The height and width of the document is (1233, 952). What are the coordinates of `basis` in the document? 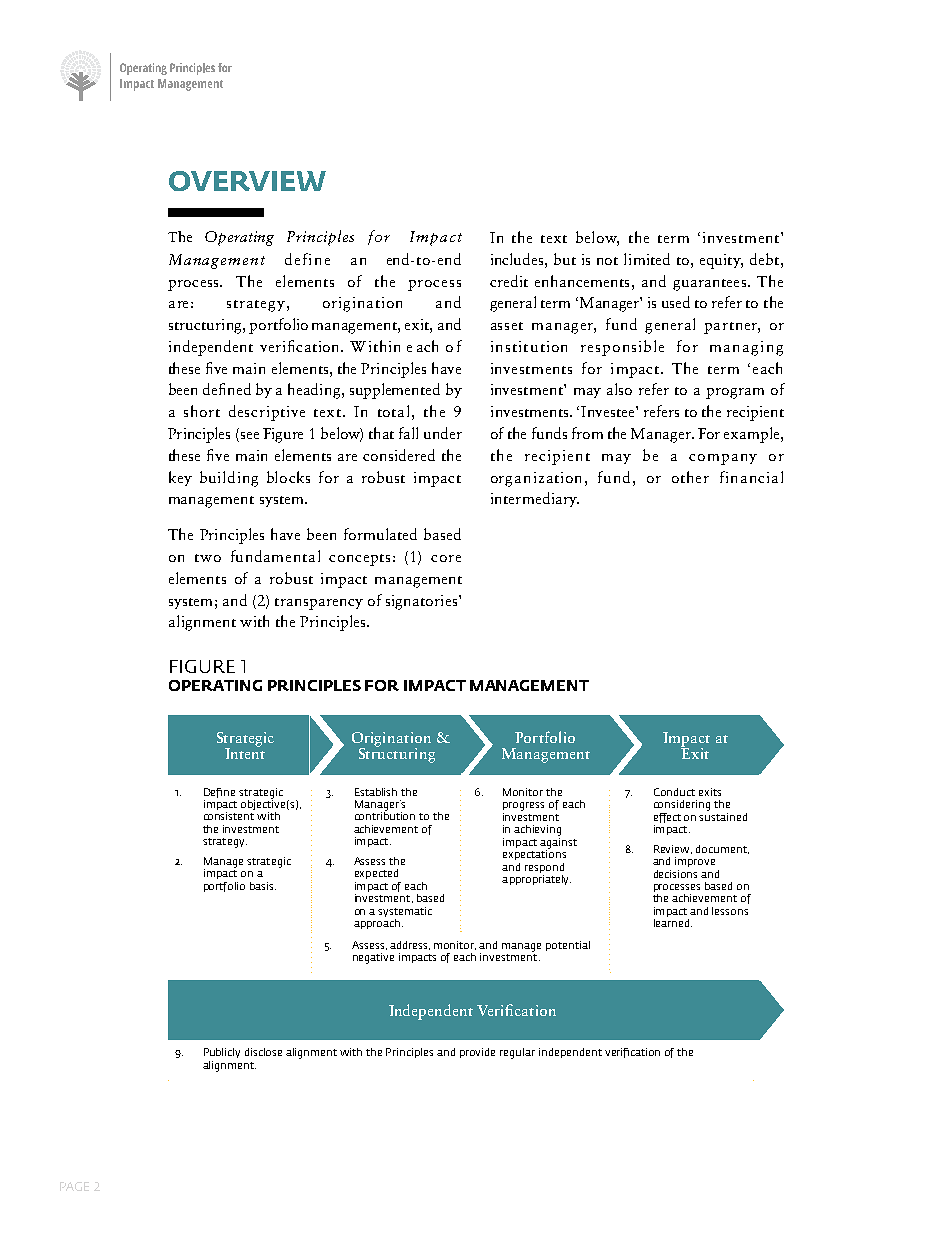 It's located at (263, 886).
